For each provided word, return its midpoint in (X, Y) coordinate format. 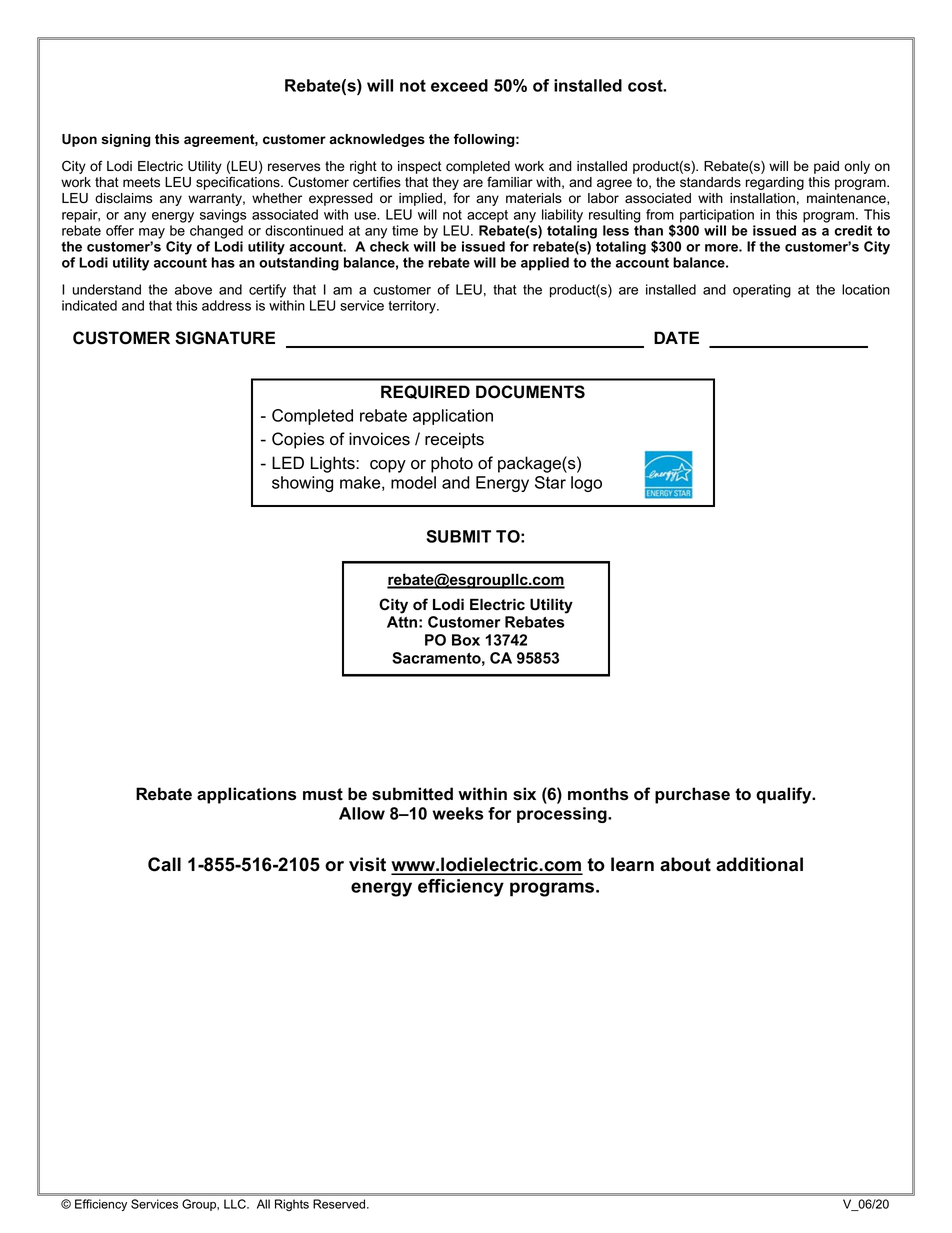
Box (466, 640)
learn (632, 864)
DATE (676, 337)
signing (126, 140)
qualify (785, 795)
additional (759, 864)
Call (164, 864)
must (323, 794)
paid (826, 167)
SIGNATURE (225, 338)
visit (367, 864)
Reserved (340, 1204)
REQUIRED (425, 392)
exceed (459, 85)
